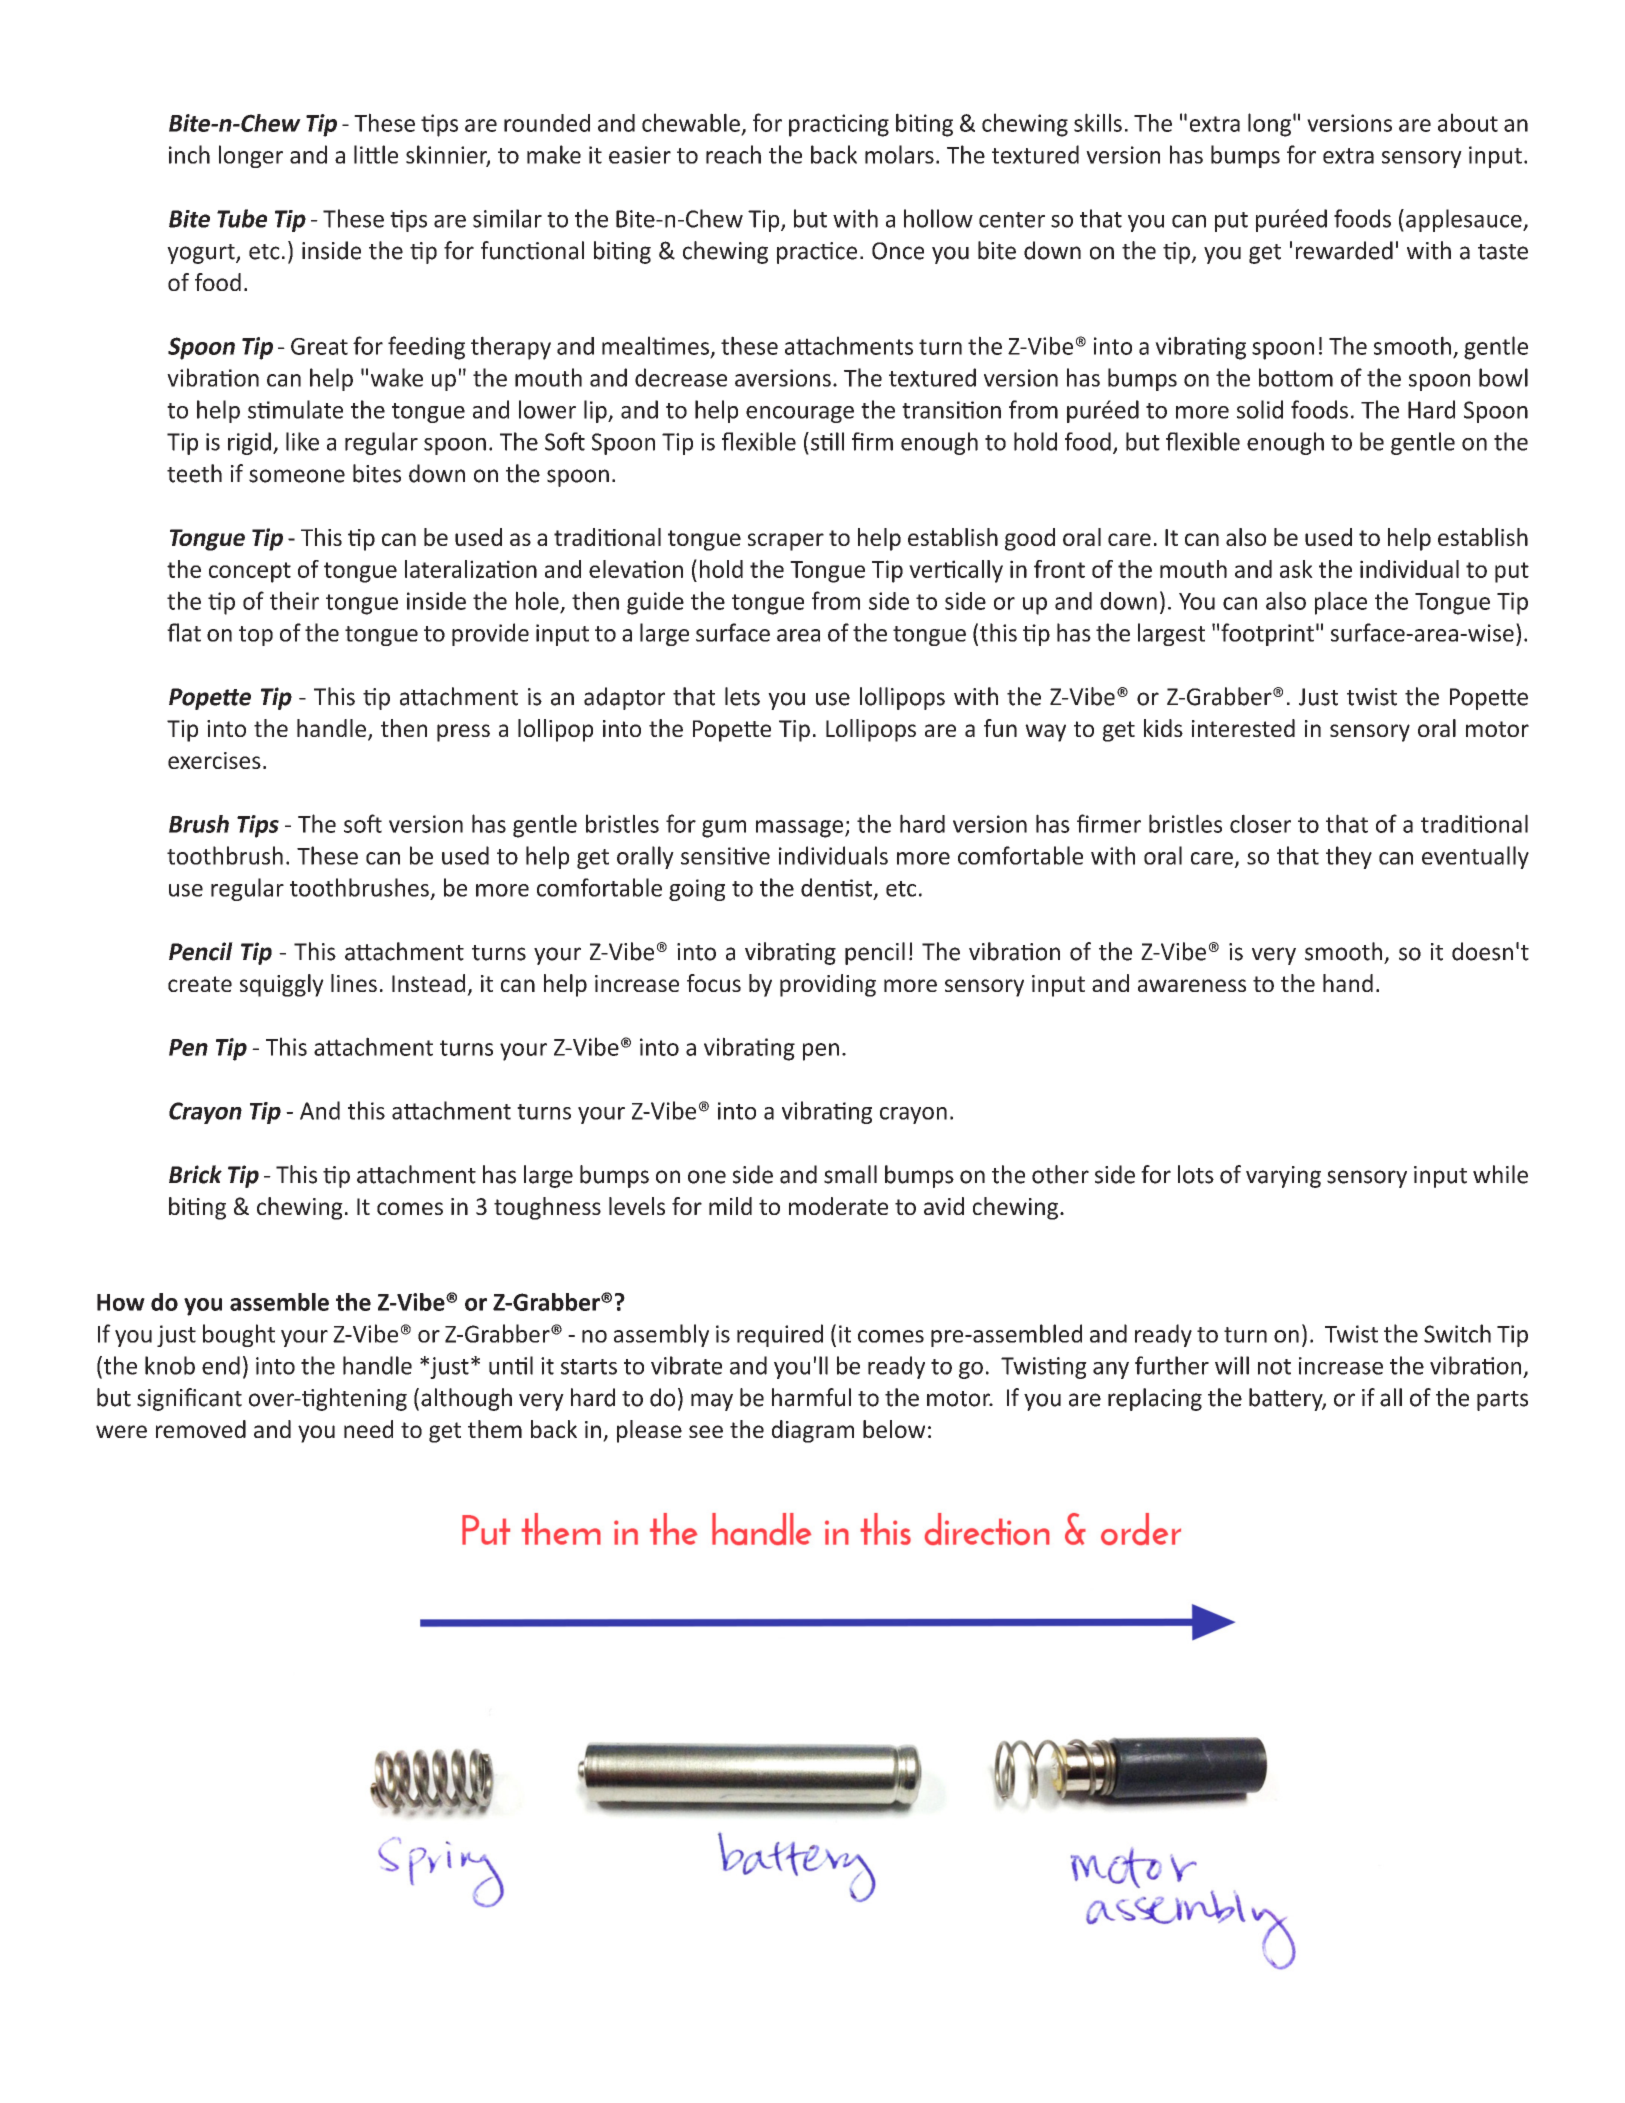 The height and width of the document is (2103, 1625). I want to click on not, so click(1274, 1367).
